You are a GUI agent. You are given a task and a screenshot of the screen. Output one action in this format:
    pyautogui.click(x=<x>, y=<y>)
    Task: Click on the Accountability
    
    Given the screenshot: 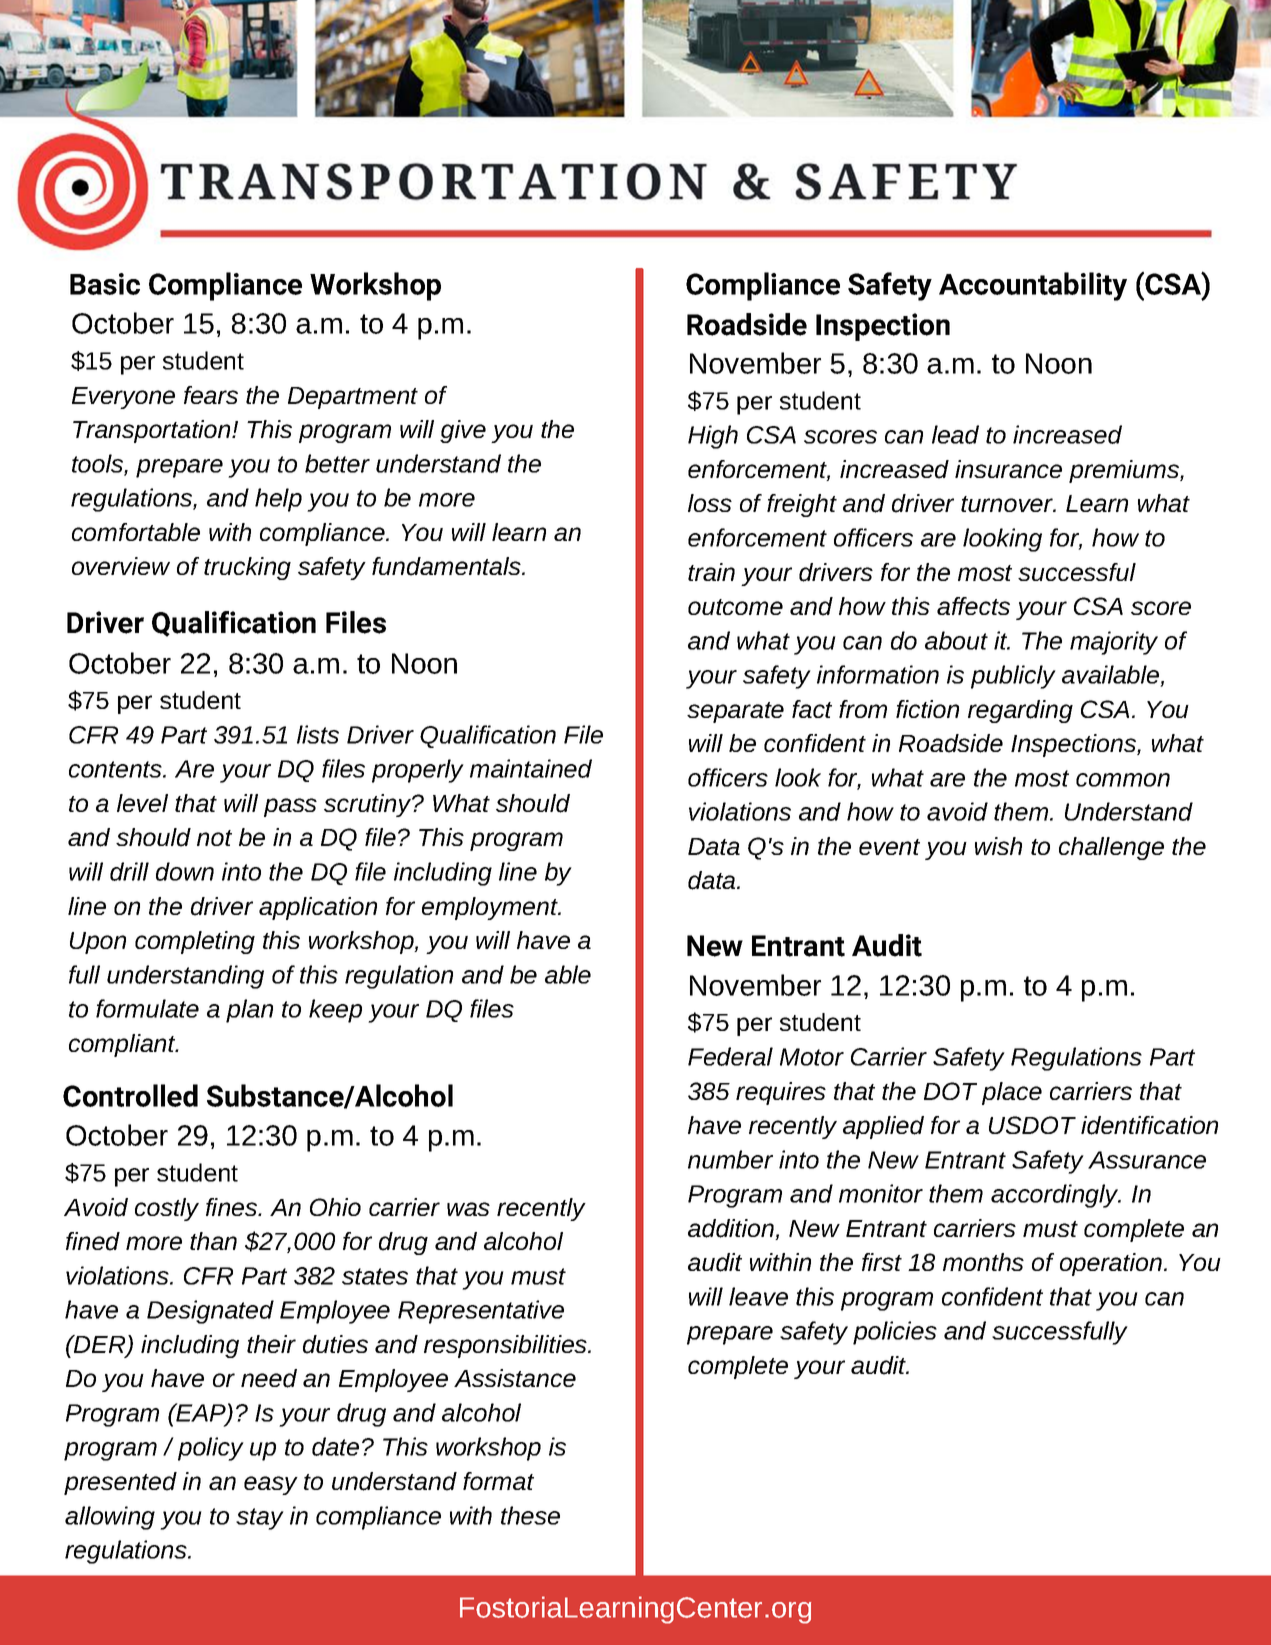 What is the action you would take?
    pyautogui.click(x=1033, y=286)
